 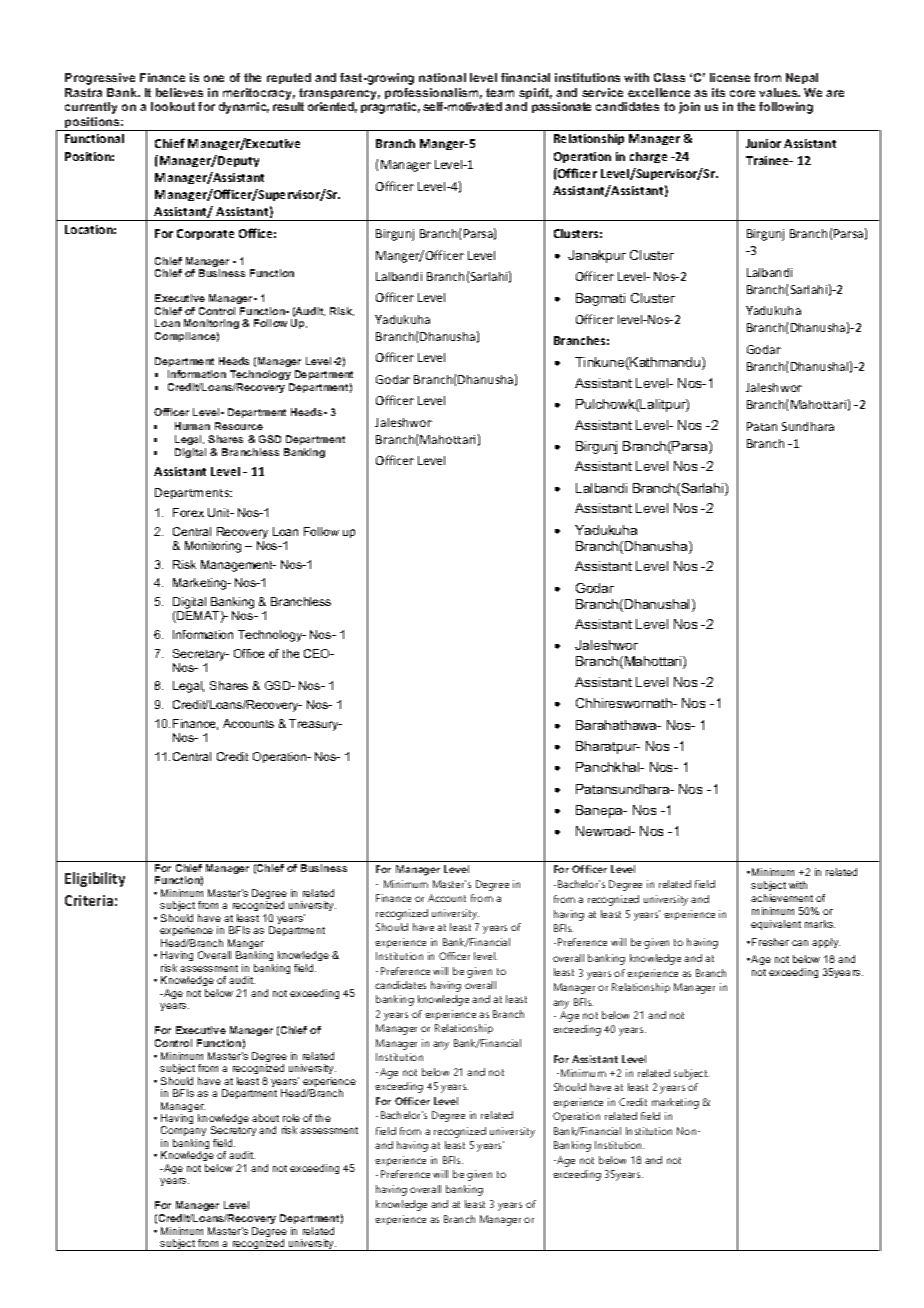 I want to click on Resource, so click(x=239, y=426).
